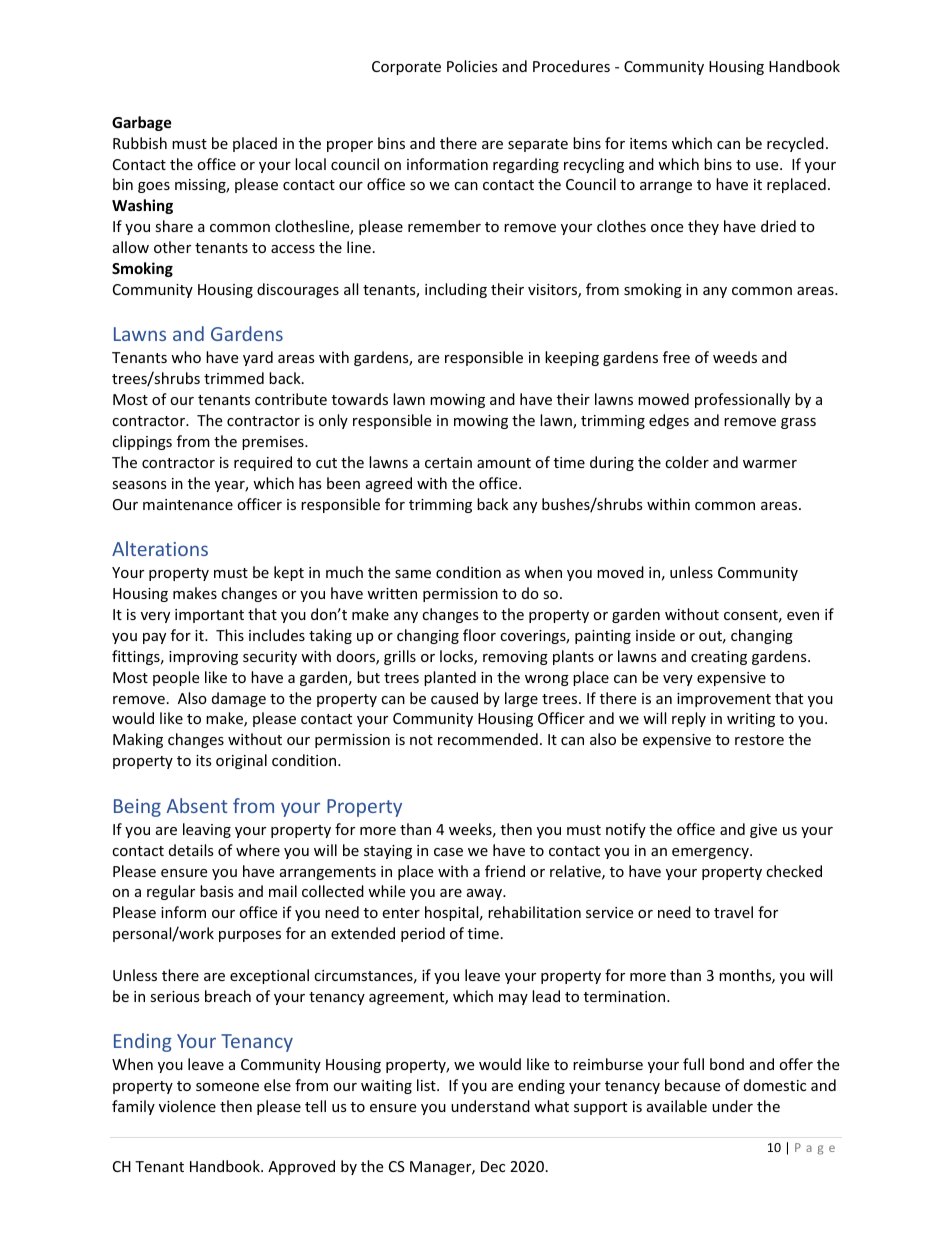 The height and width of the document is (1233, 952). I want to click on available, so click(677, 1106).
